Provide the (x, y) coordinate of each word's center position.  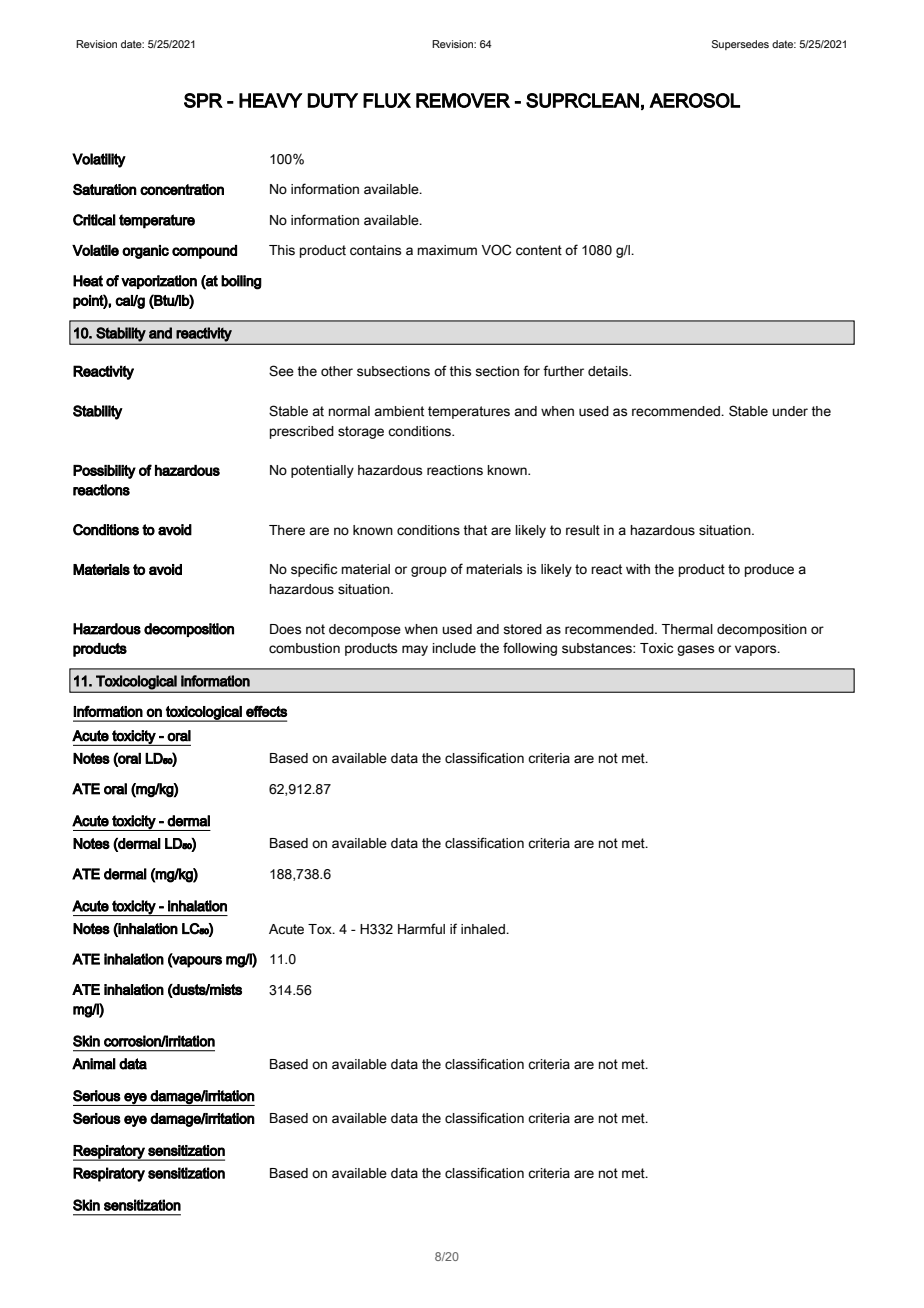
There (287, 530)
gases (695, 650)
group (429, 571)
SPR (203, 100)
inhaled (484, 929)
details (609, 371)
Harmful (421, 929)
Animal (94, 1064)
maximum (447, 250)
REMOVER (463, 100)
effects (266, 711)
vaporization (159, 282)
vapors (757, 650)
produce (769, 570)
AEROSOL (694, 100)
